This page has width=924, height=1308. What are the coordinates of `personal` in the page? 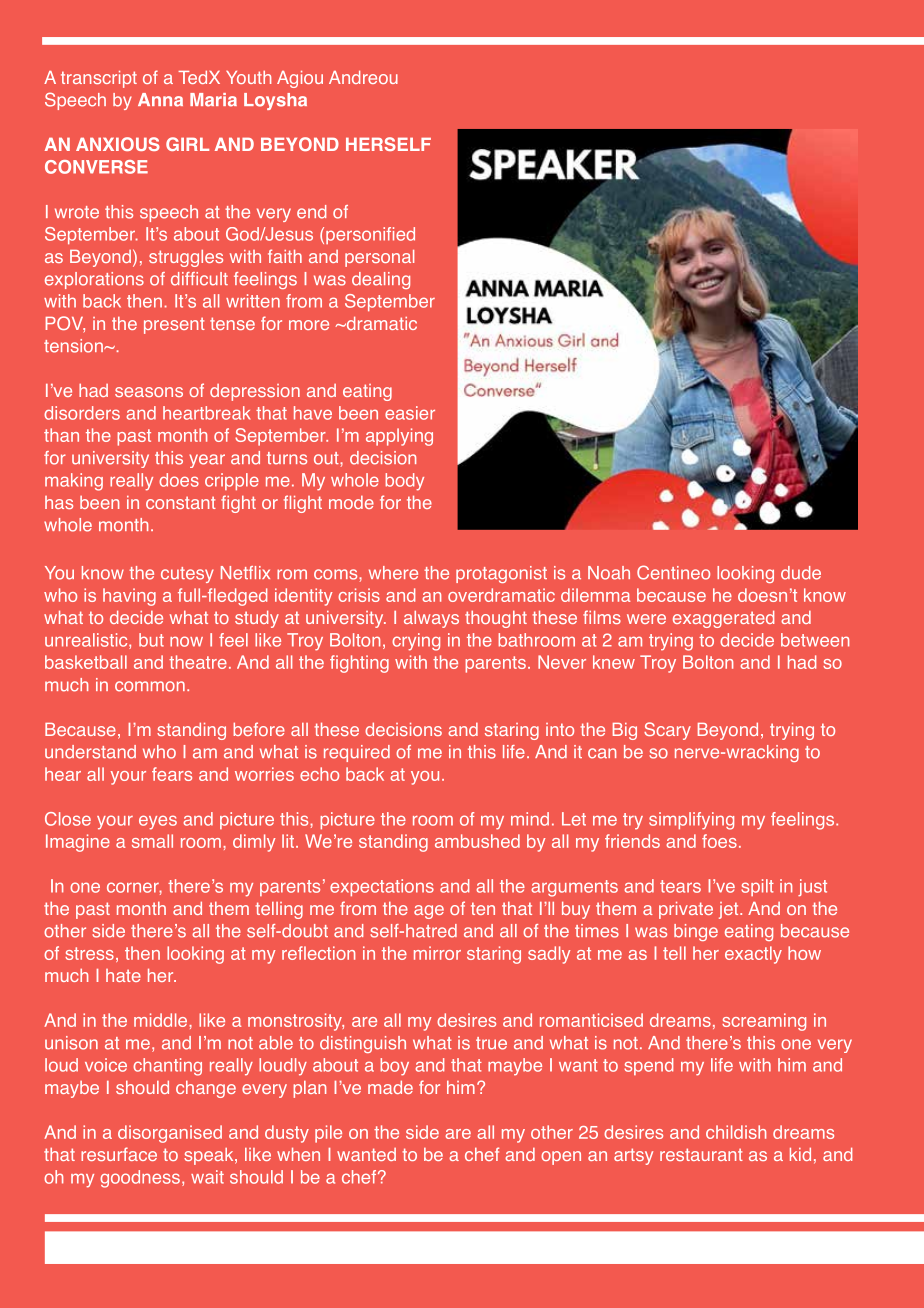 It's located at (379, 258).
